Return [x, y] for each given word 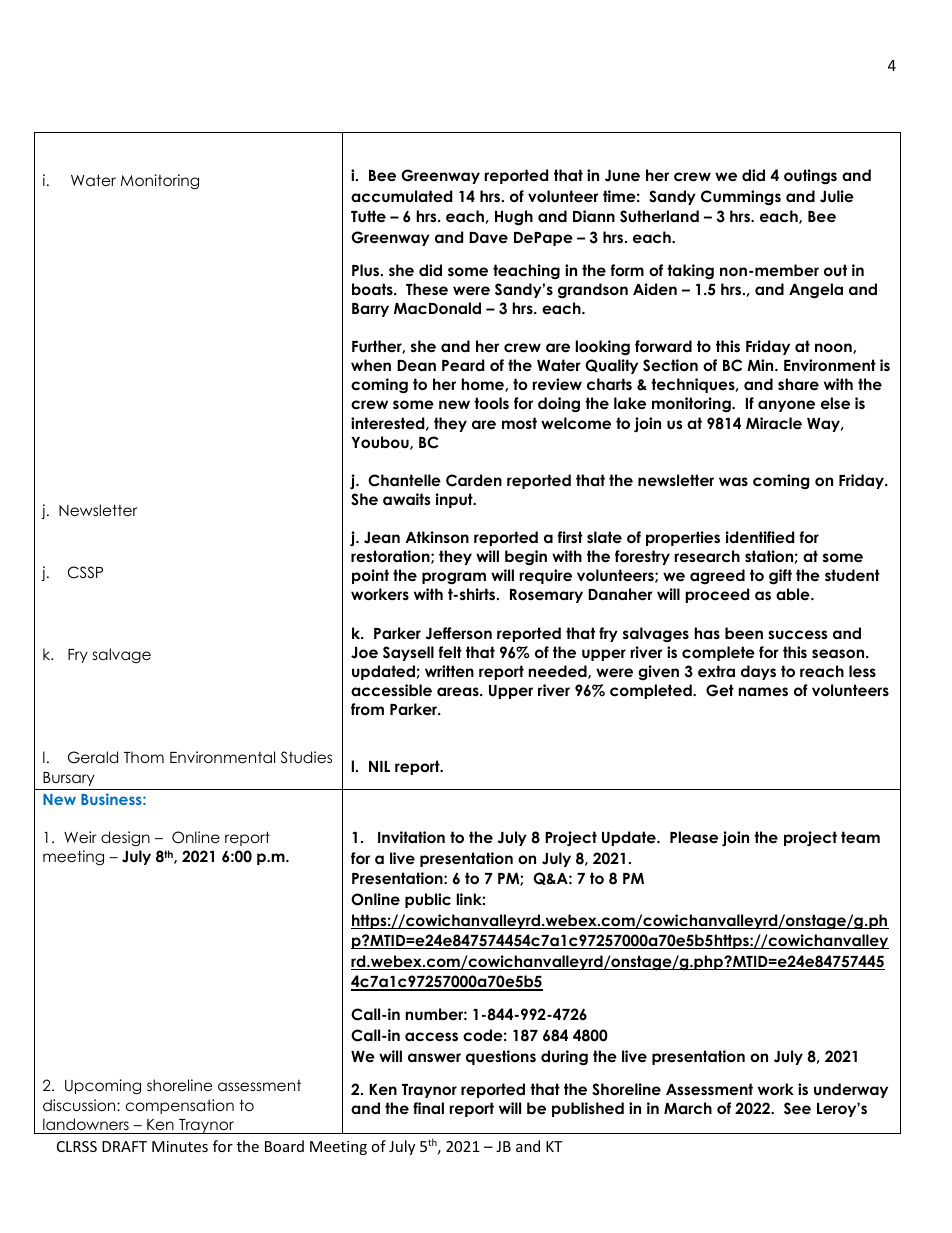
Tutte [368, 216]
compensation [180, 1106]
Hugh [514, 218]
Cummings [741, 197]
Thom [144, 757]
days [758, 672]
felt [450, 652]
